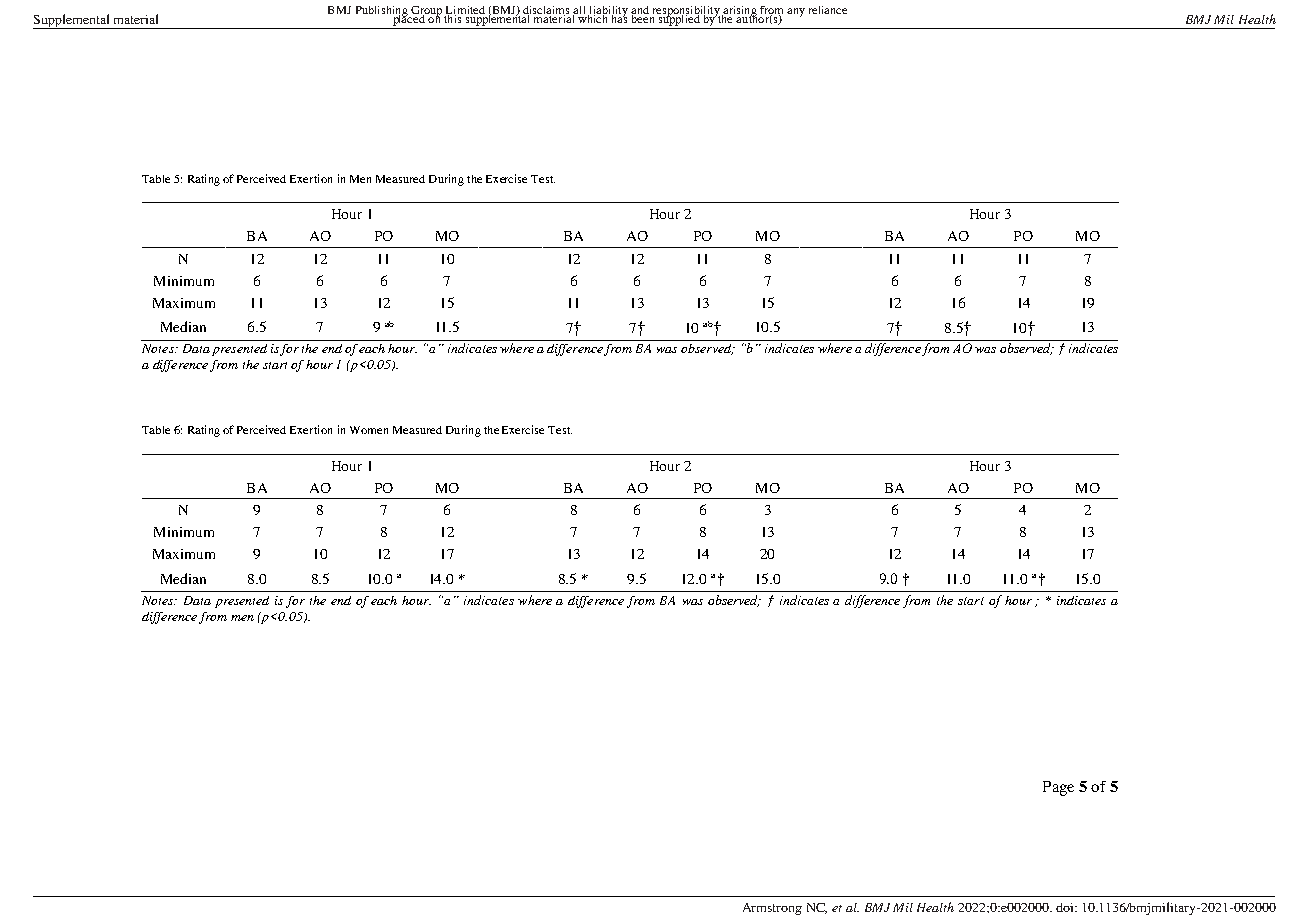 The width and height of the screenshot is (1308, 924). I want to click on Armstrong, so click(772, 909).
